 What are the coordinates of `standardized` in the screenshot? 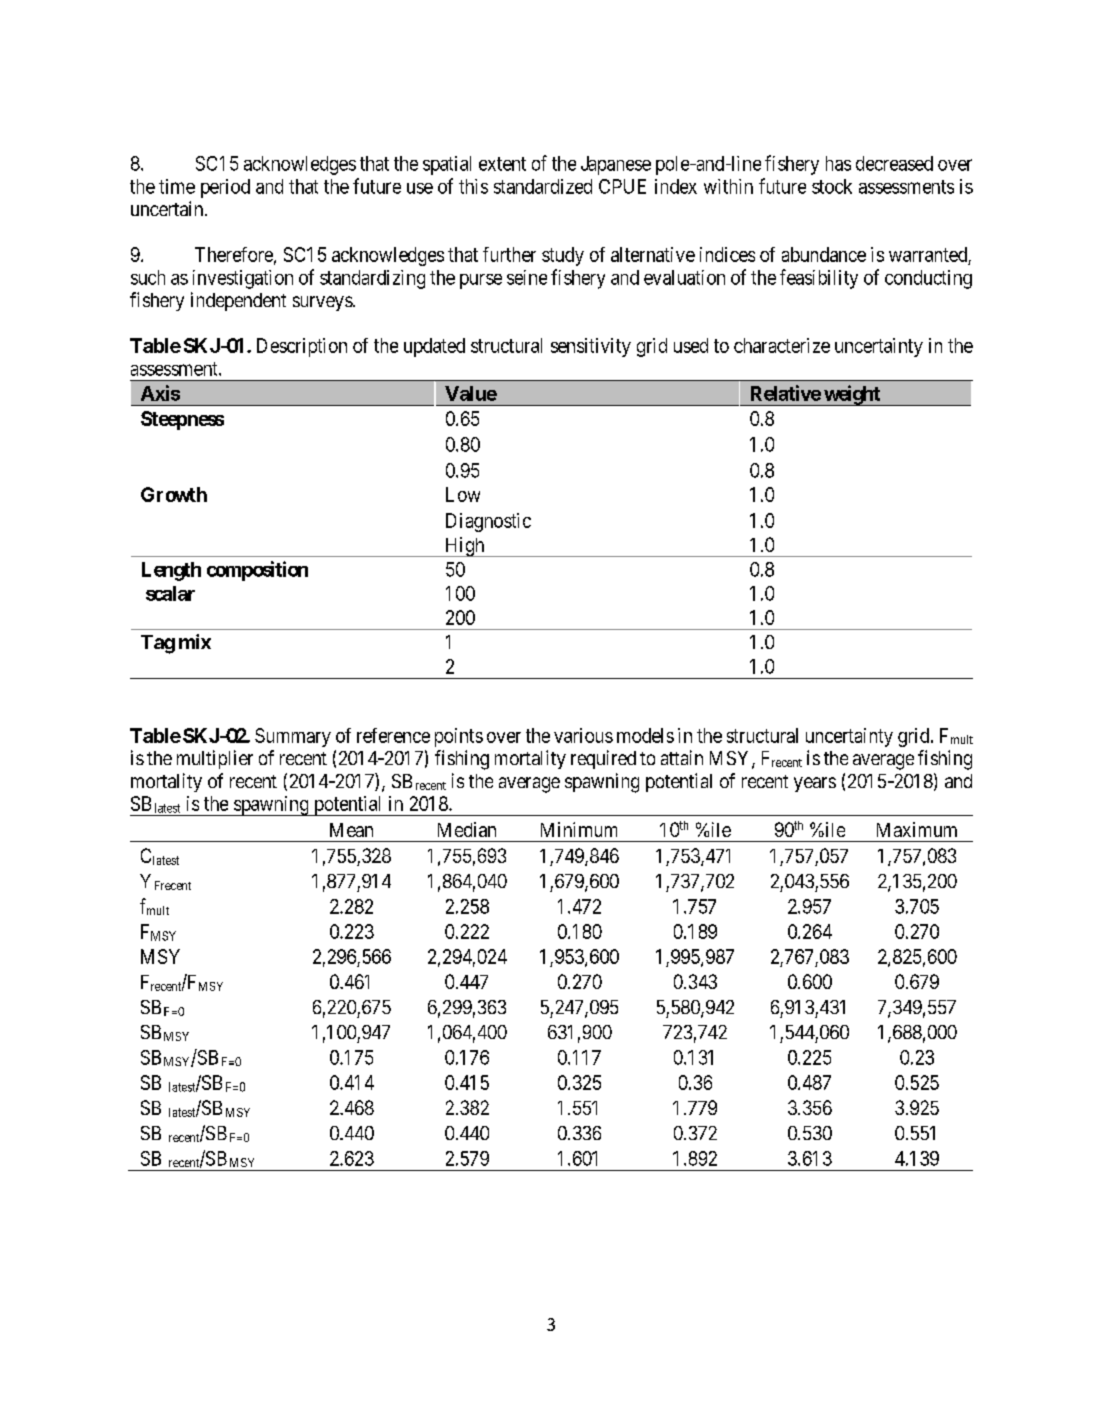 It's located at (543, 186).
